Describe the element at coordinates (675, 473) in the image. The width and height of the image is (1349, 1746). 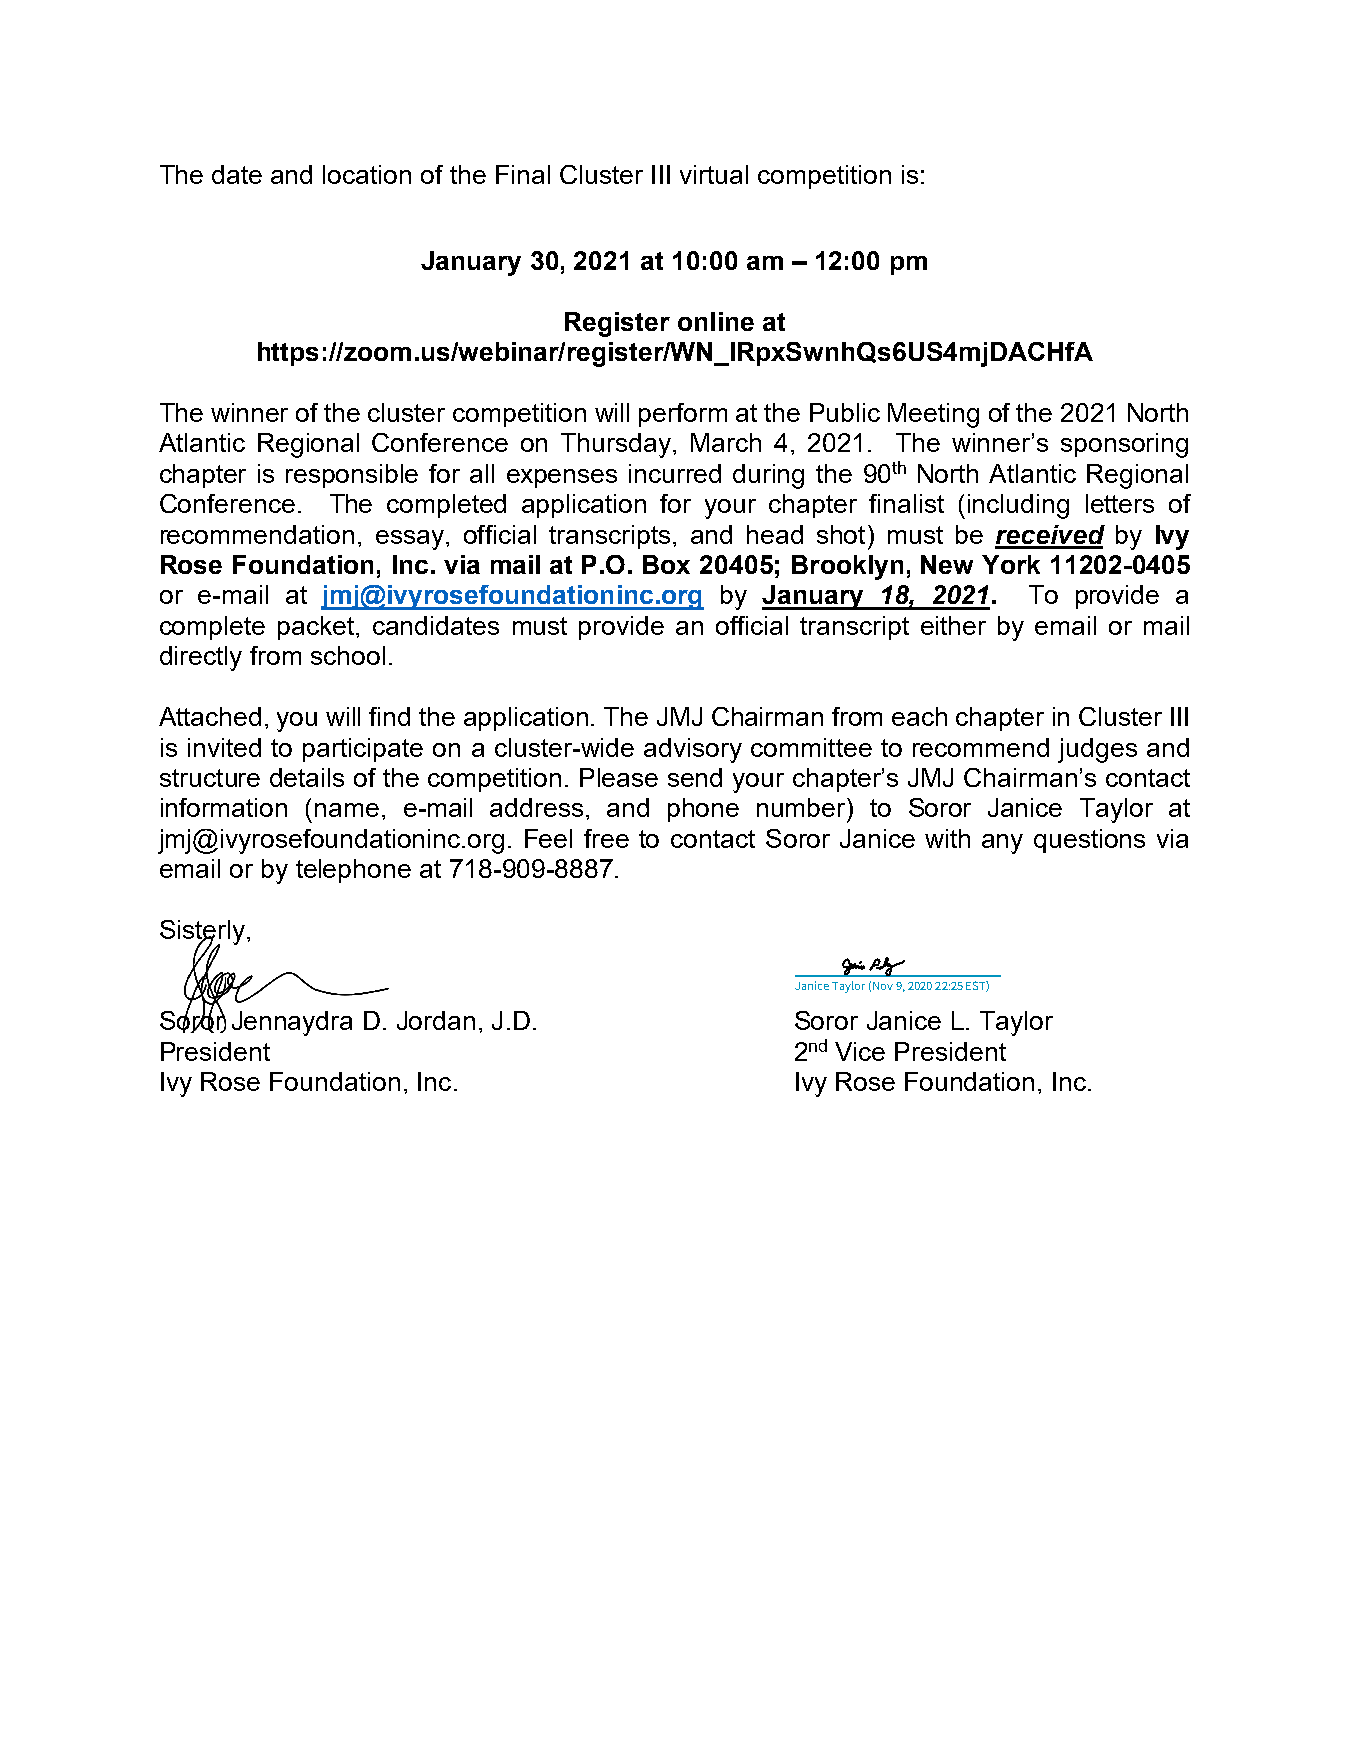
I see `incurred` at that location.
